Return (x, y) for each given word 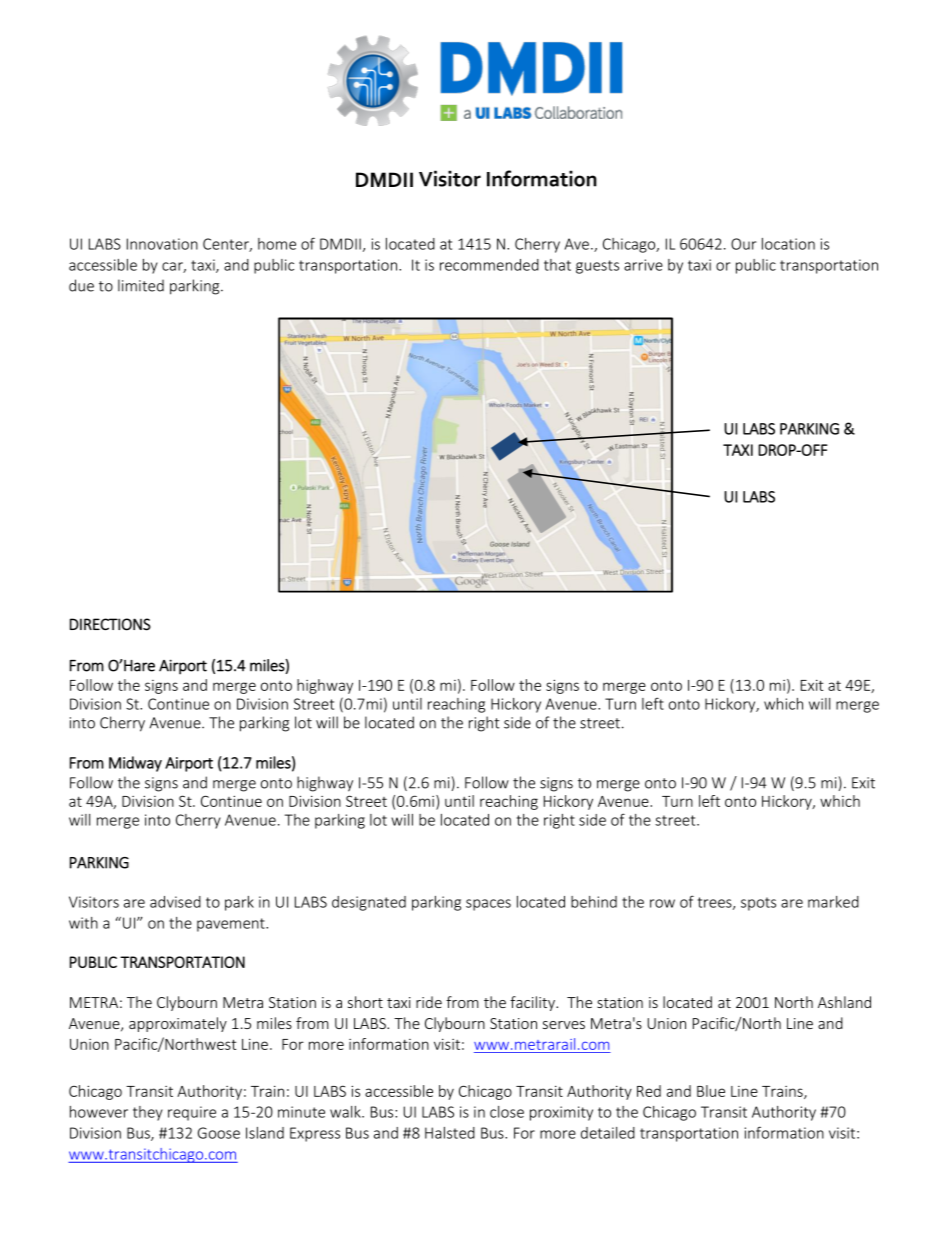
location (788, 244)
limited (141, 285)
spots (758, 904)
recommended (489, 265)
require (192, 1113)
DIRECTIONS (110, 624)
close (507, 1112)
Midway (135, 764)
